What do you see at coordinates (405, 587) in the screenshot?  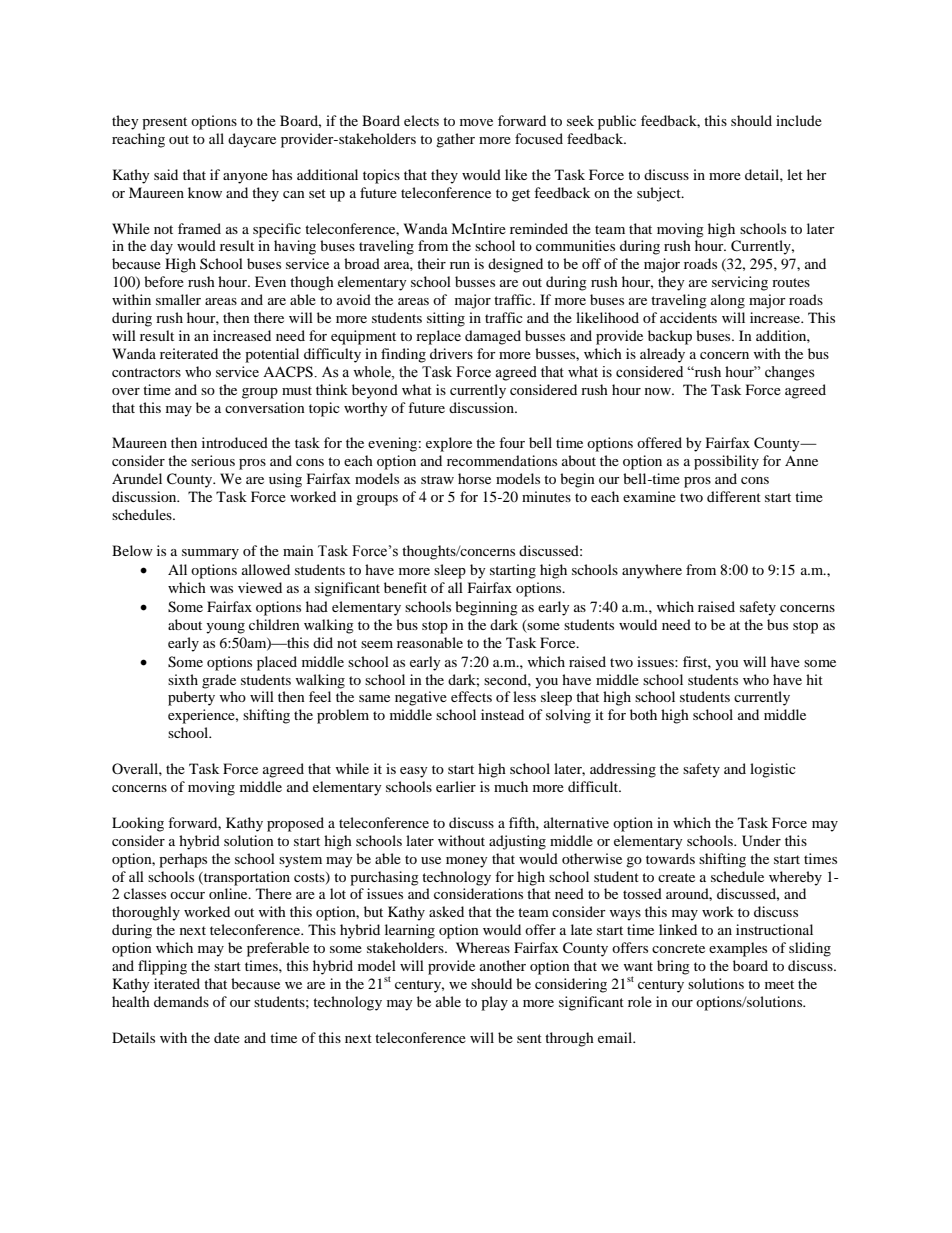 I see `benefit` at bounding box center [405, 587].
